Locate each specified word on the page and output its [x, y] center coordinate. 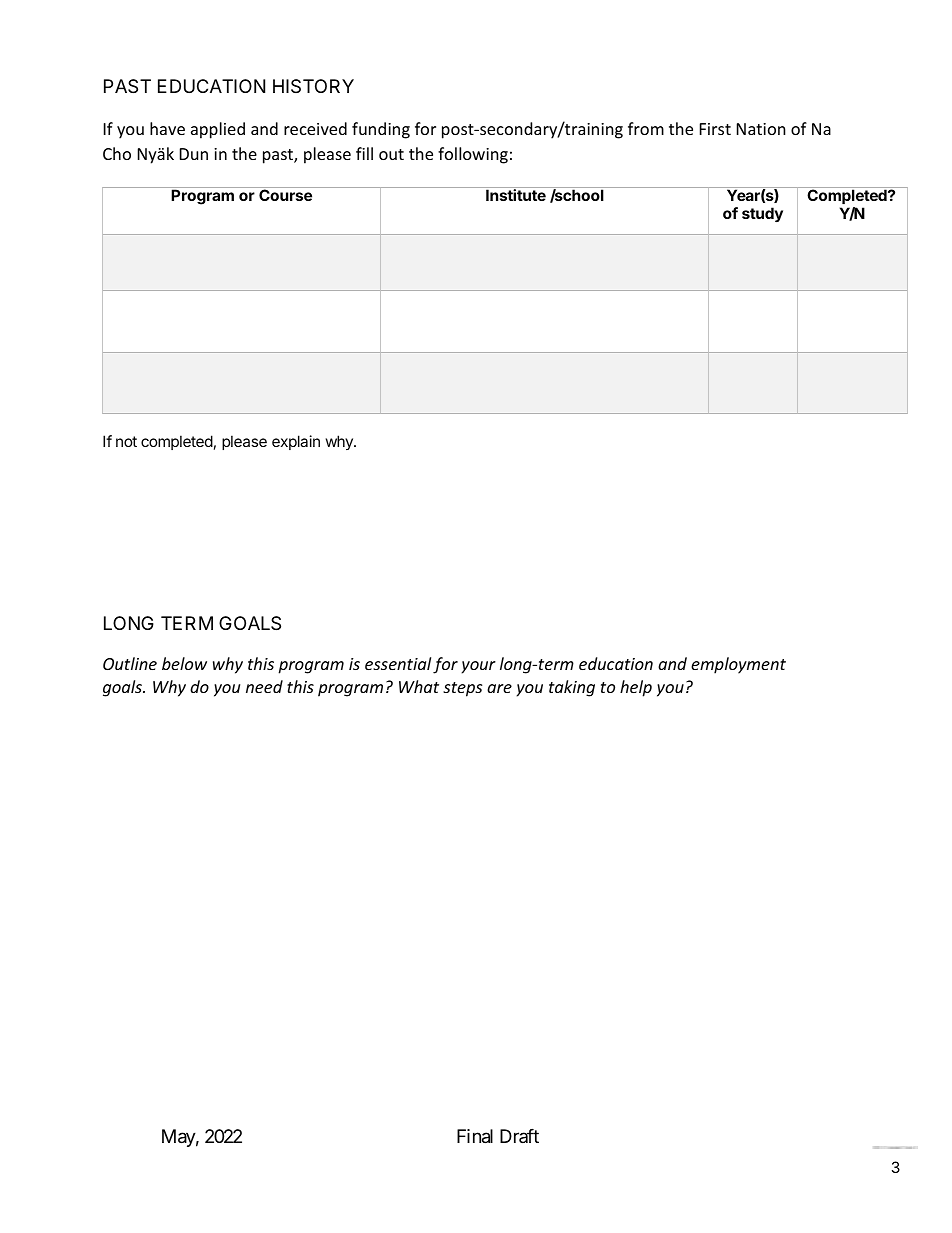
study [762, 214]
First [715, 129]
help [636, 688]
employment [738, 665]
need [264, 686]
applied [218, 130]
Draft [519, 1136]
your [479, 667]
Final [475, 1136]
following [473, 155]
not [126, 441]
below [184, 663]
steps [462, 689]
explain [296, 442]
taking [572, 688]
